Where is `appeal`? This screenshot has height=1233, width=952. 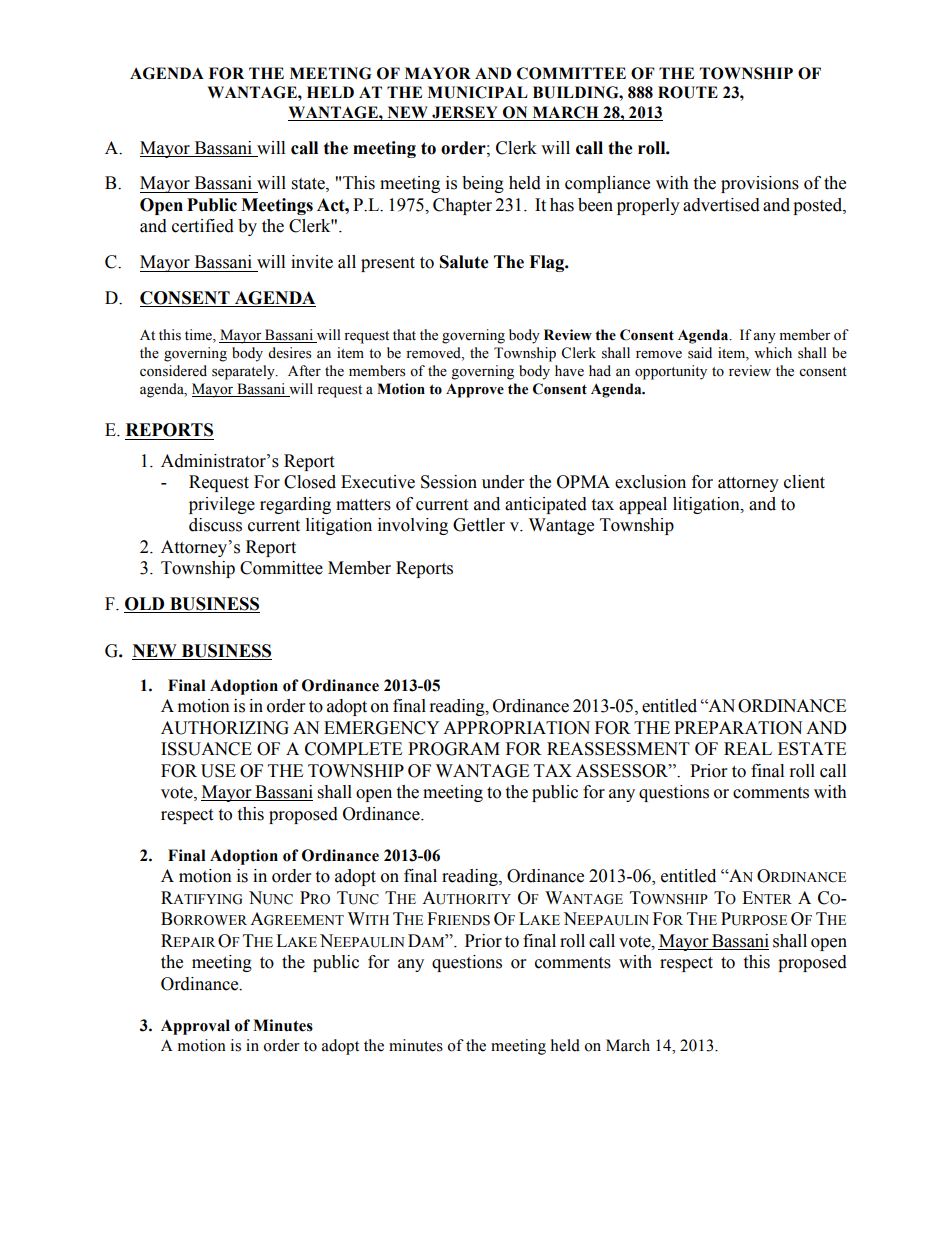 appeal is located at coordinates (643, 505).
